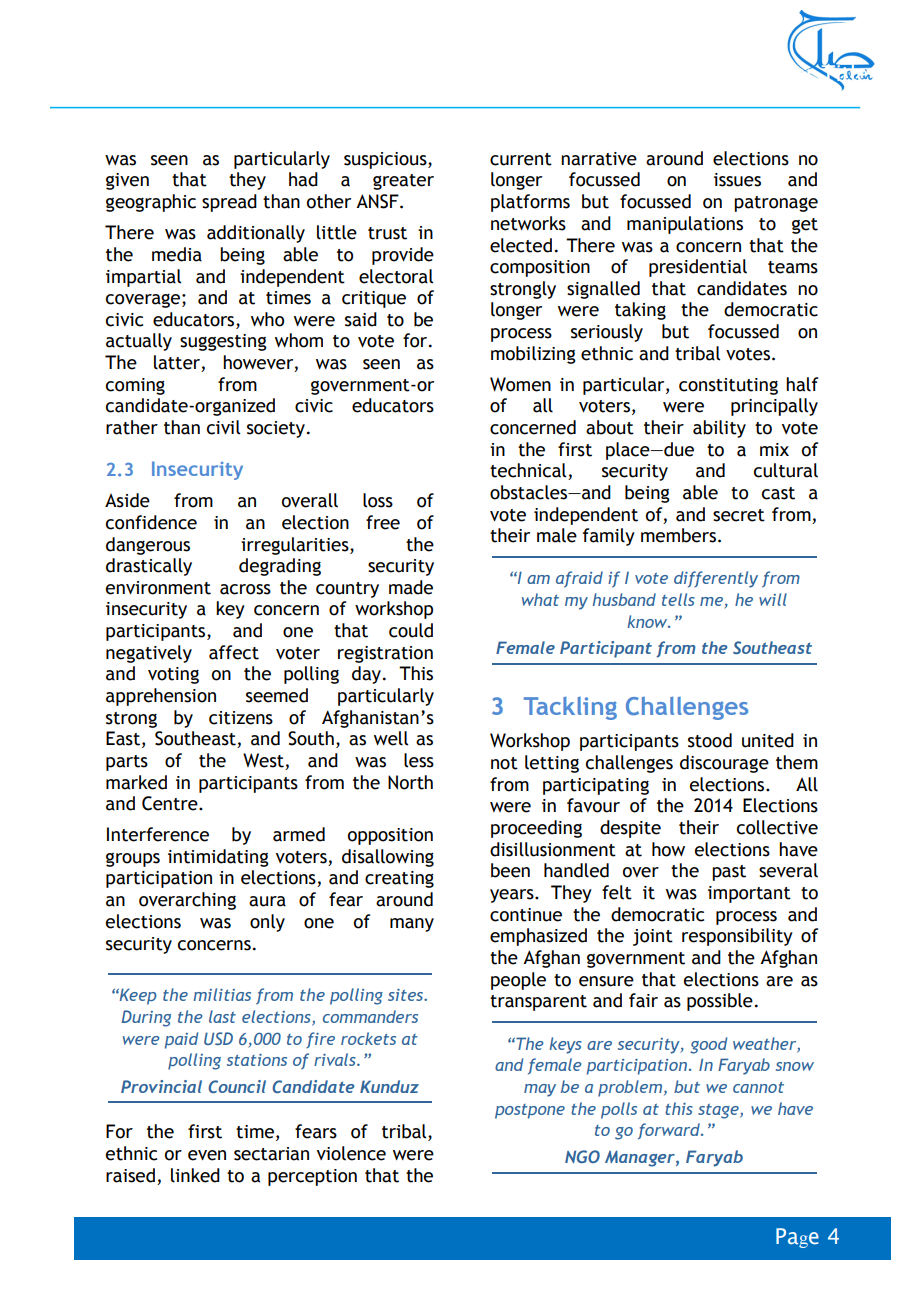 This image has width=924, height=1308. I want to click on proceeding, so click(536, 829).
